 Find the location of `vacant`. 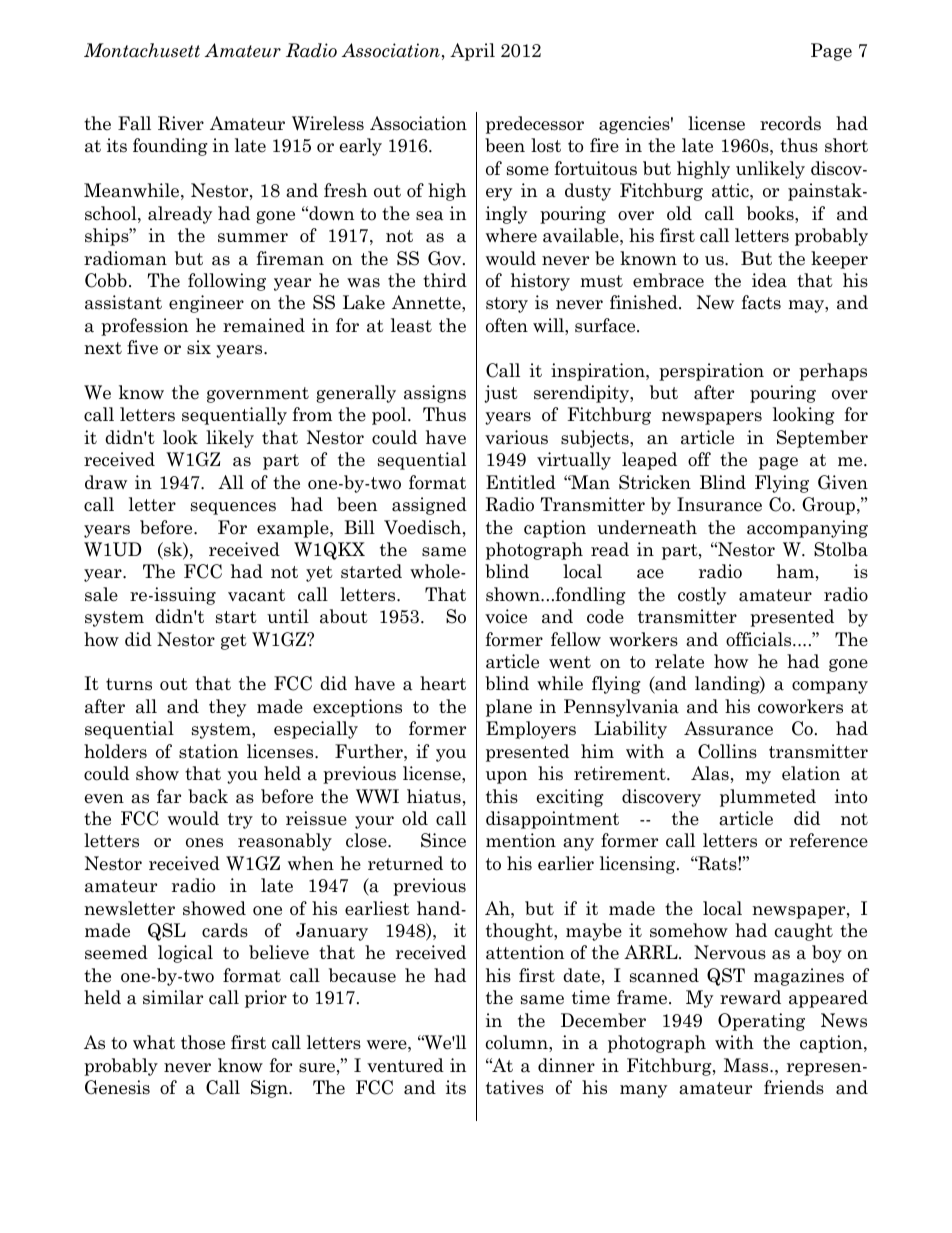

vacant is located at coordinates (256, 595).
